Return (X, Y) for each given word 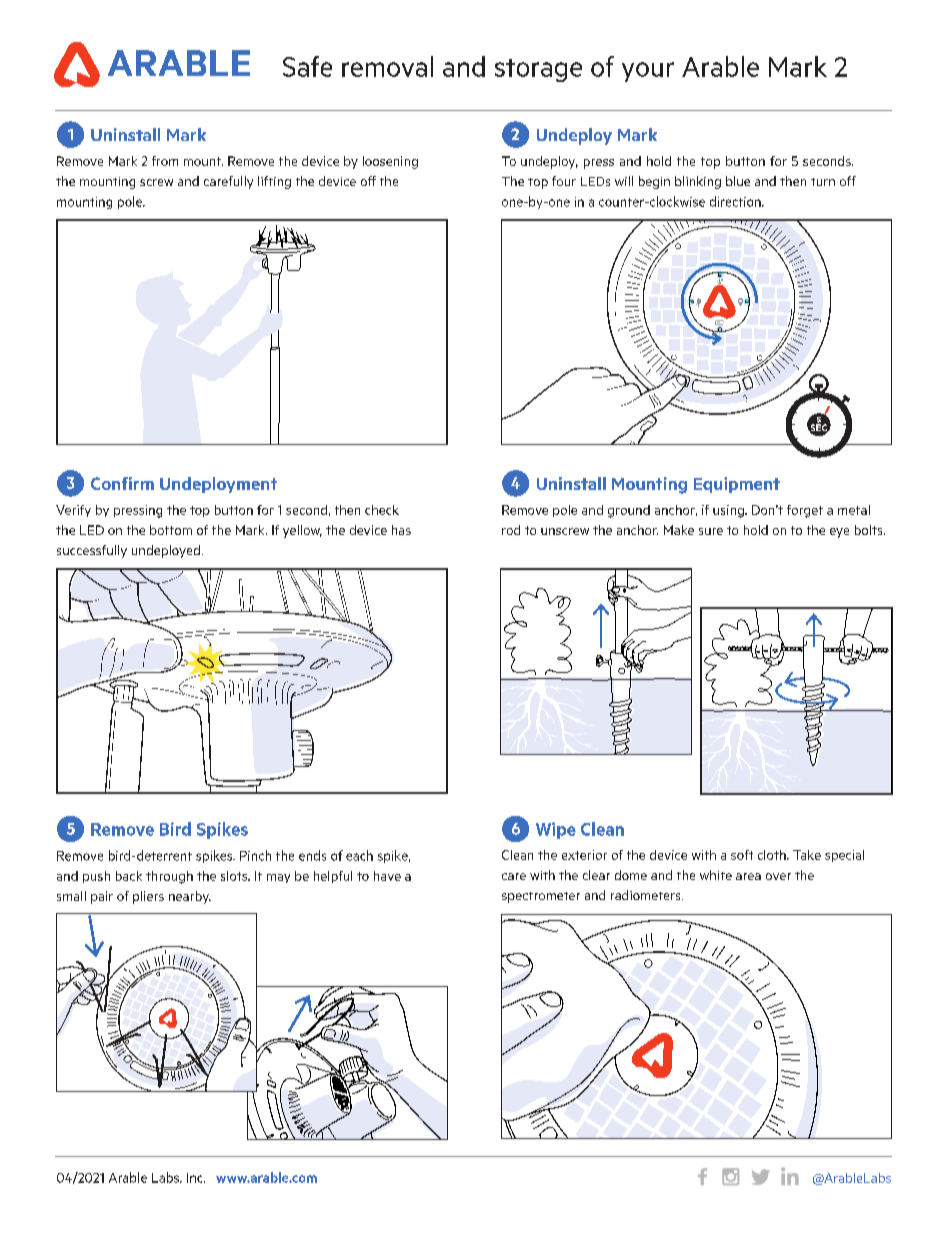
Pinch (255, 855)
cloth (773, 855)
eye (839, 533)
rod (511, 530)
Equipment (737, 485)
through (169, 877)
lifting (274, 182)
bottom (171, 530)
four (564, 181)
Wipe (556, 830)
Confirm (122, 483)
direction (736, 201)
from (165, 161)
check (382, 510)
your (648, 72)
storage (538, 70)
